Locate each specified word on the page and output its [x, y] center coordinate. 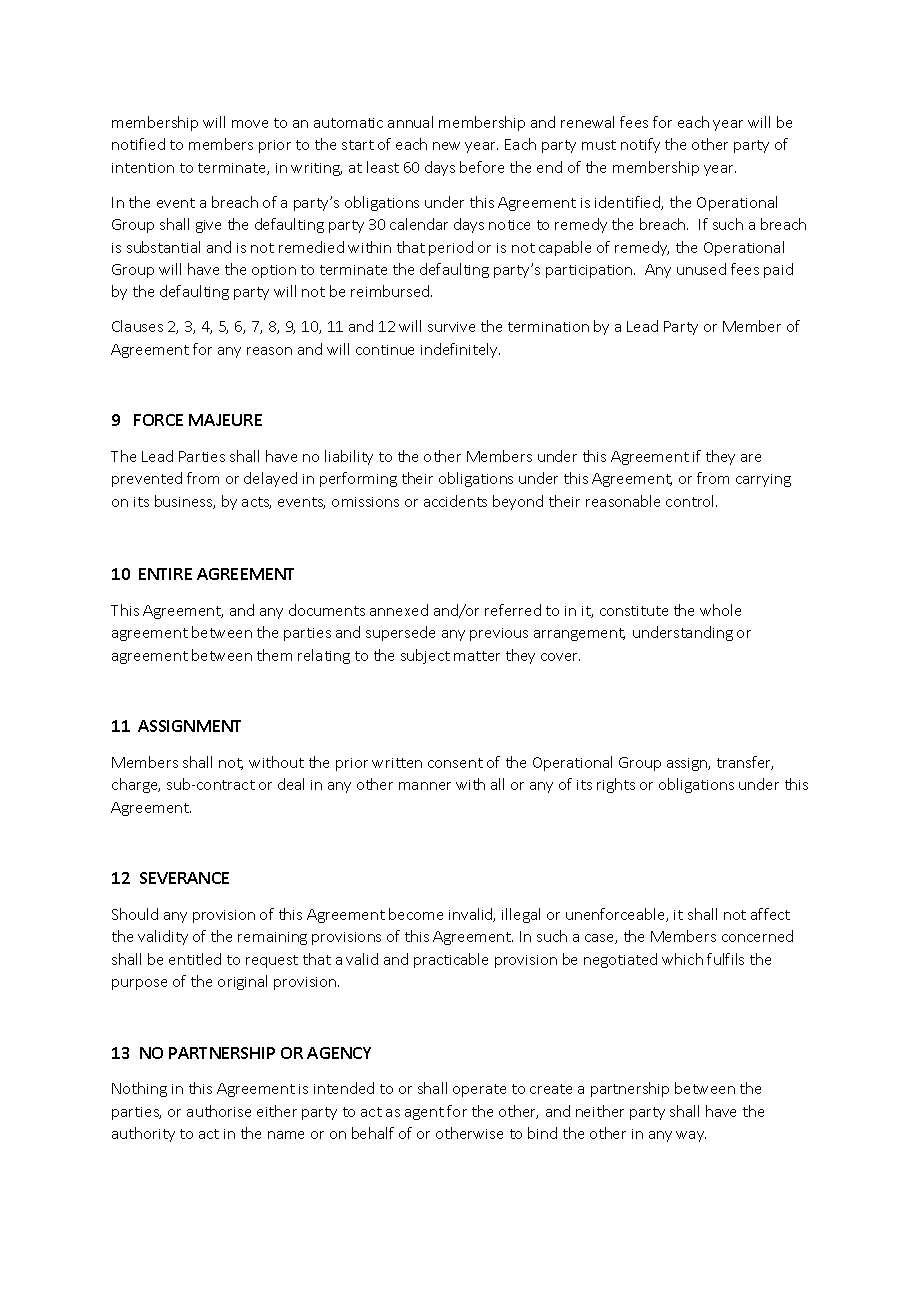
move [250, 124]
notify [640, 145]
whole [720, 610]
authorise [219, 1111]
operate [479, 1090]
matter [477, 656]
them [274, 655]
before [482, 167]
